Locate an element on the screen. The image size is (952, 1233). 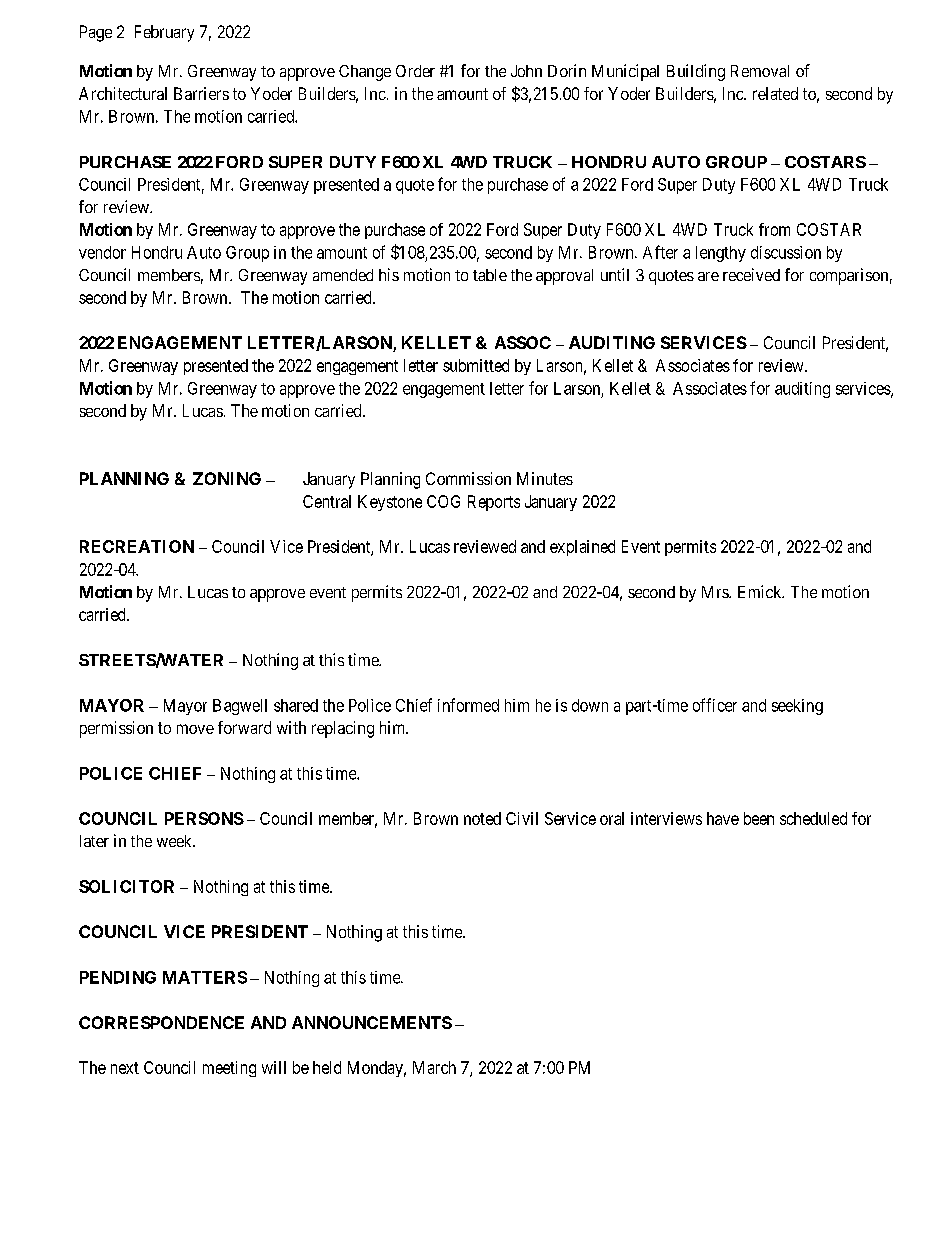
move is located at coordinates (195, 729).
